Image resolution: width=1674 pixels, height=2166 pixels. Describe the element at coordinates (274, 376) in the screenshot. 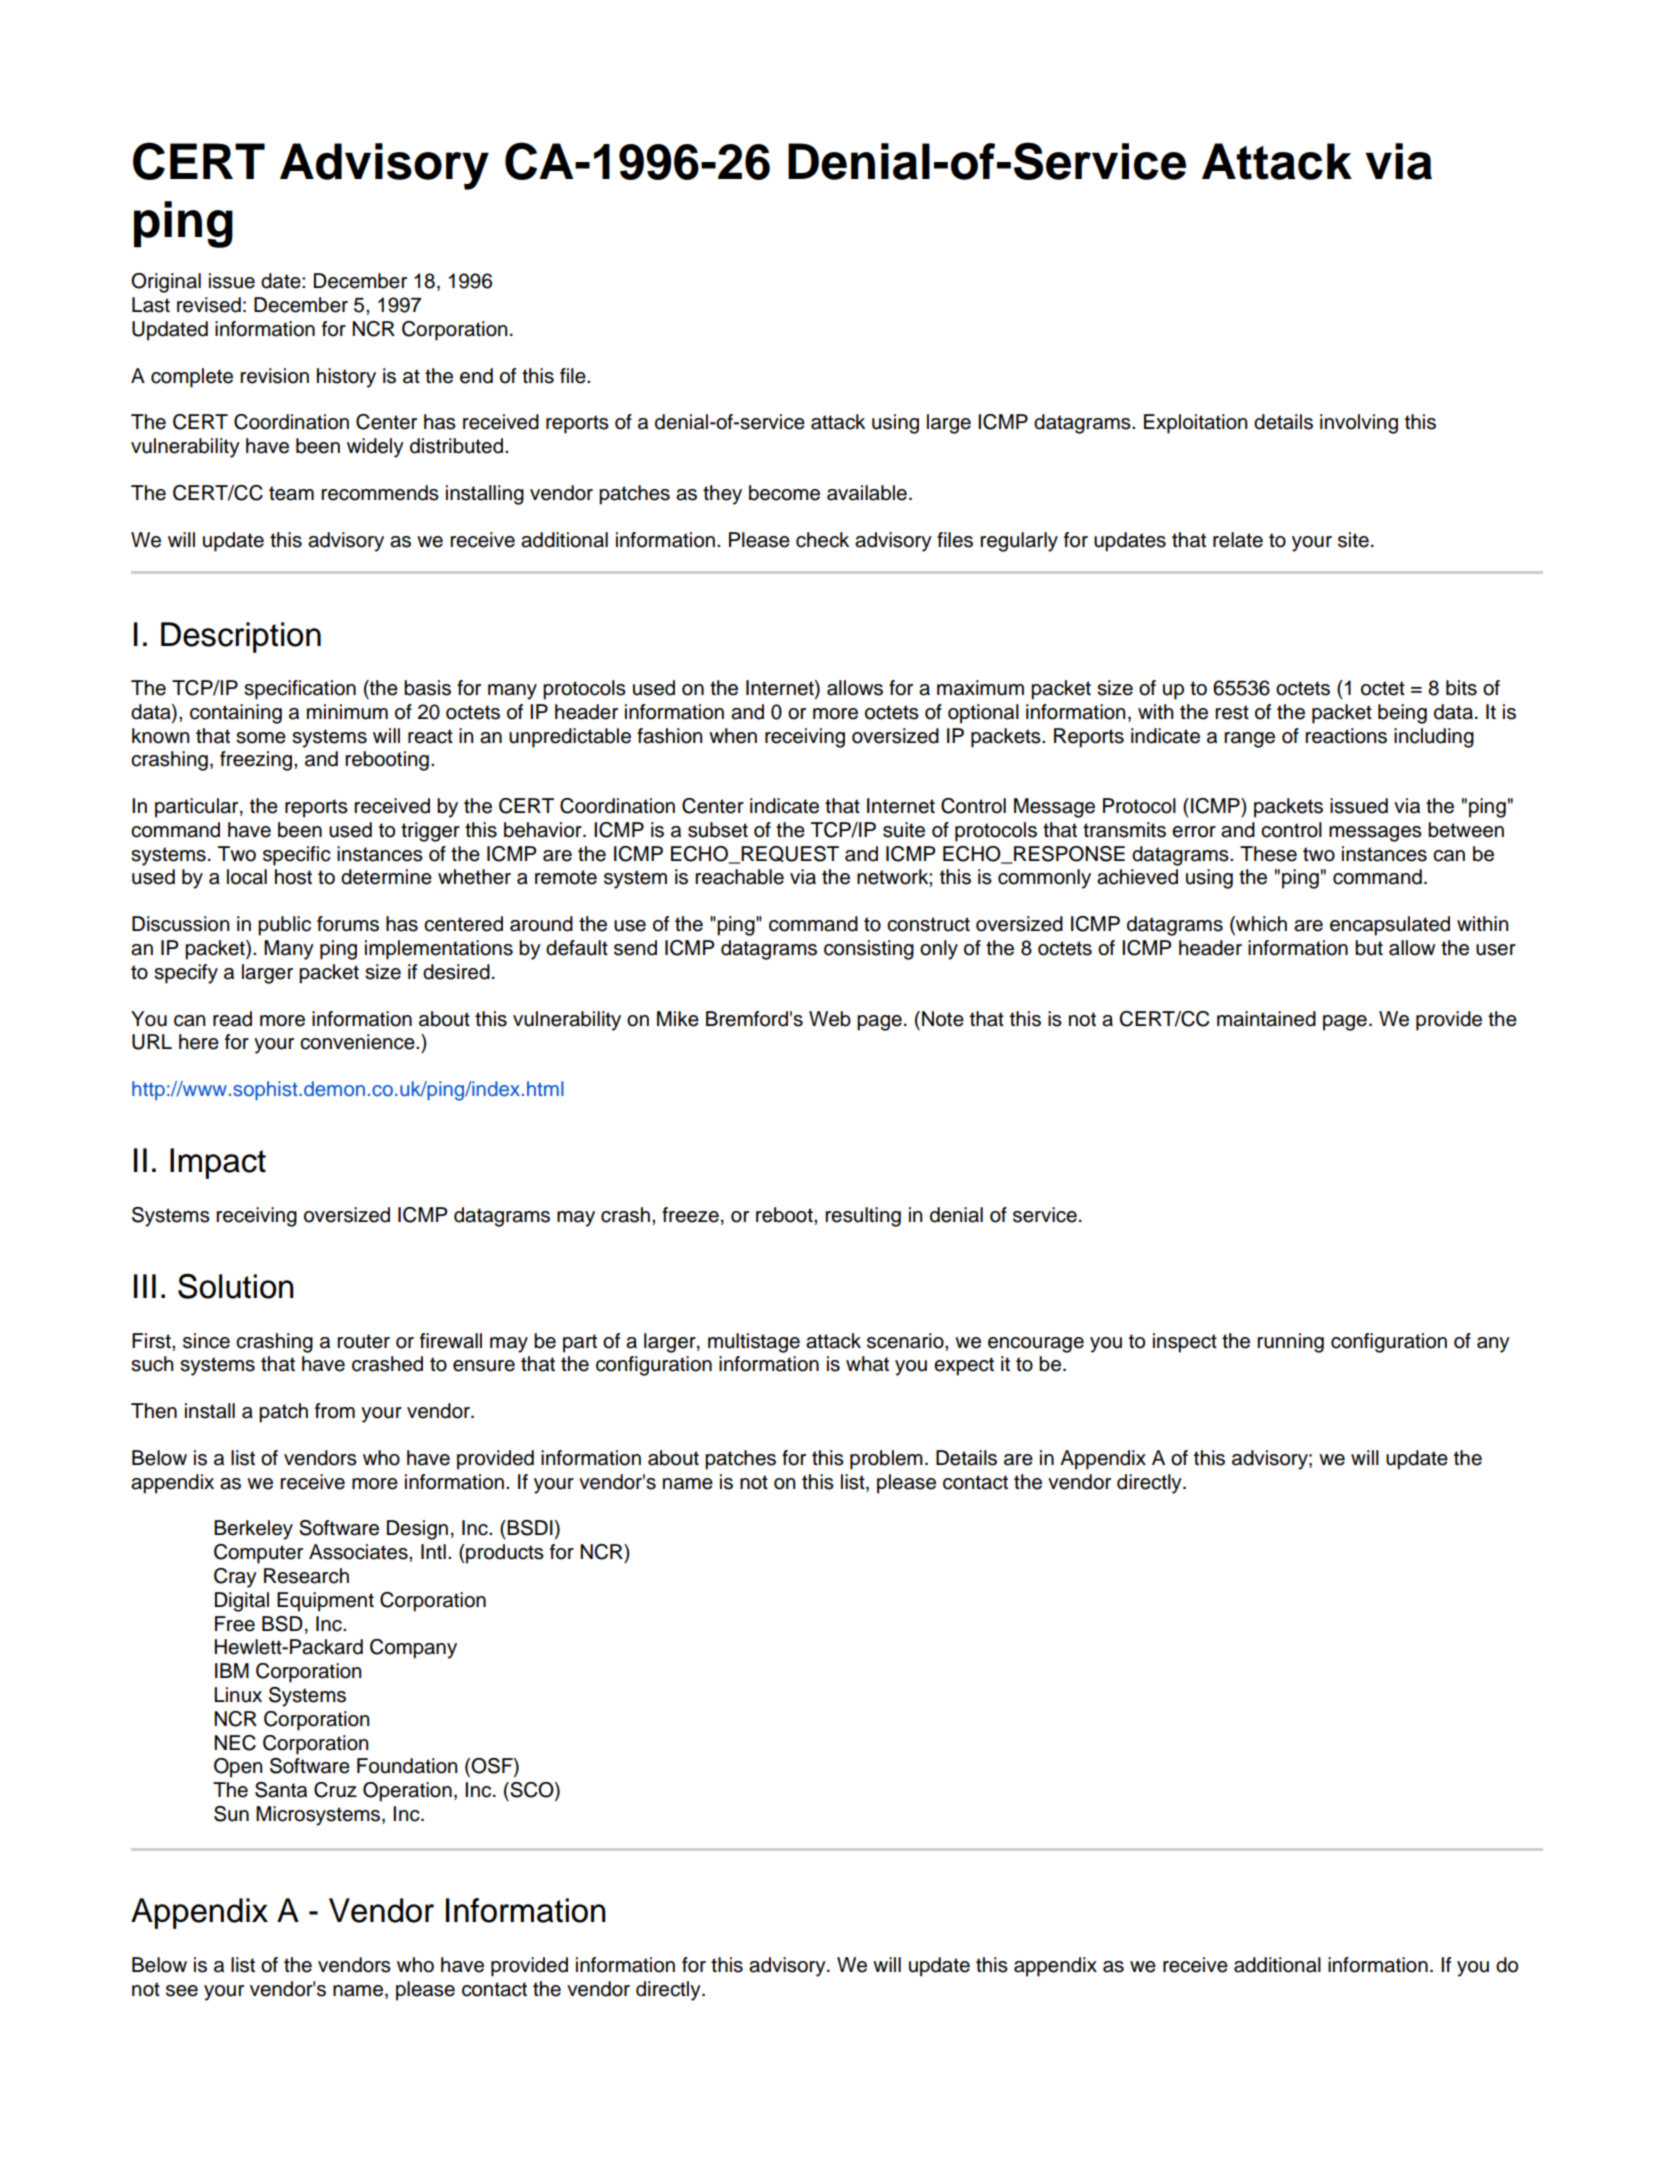

I see `revision` at that location.
